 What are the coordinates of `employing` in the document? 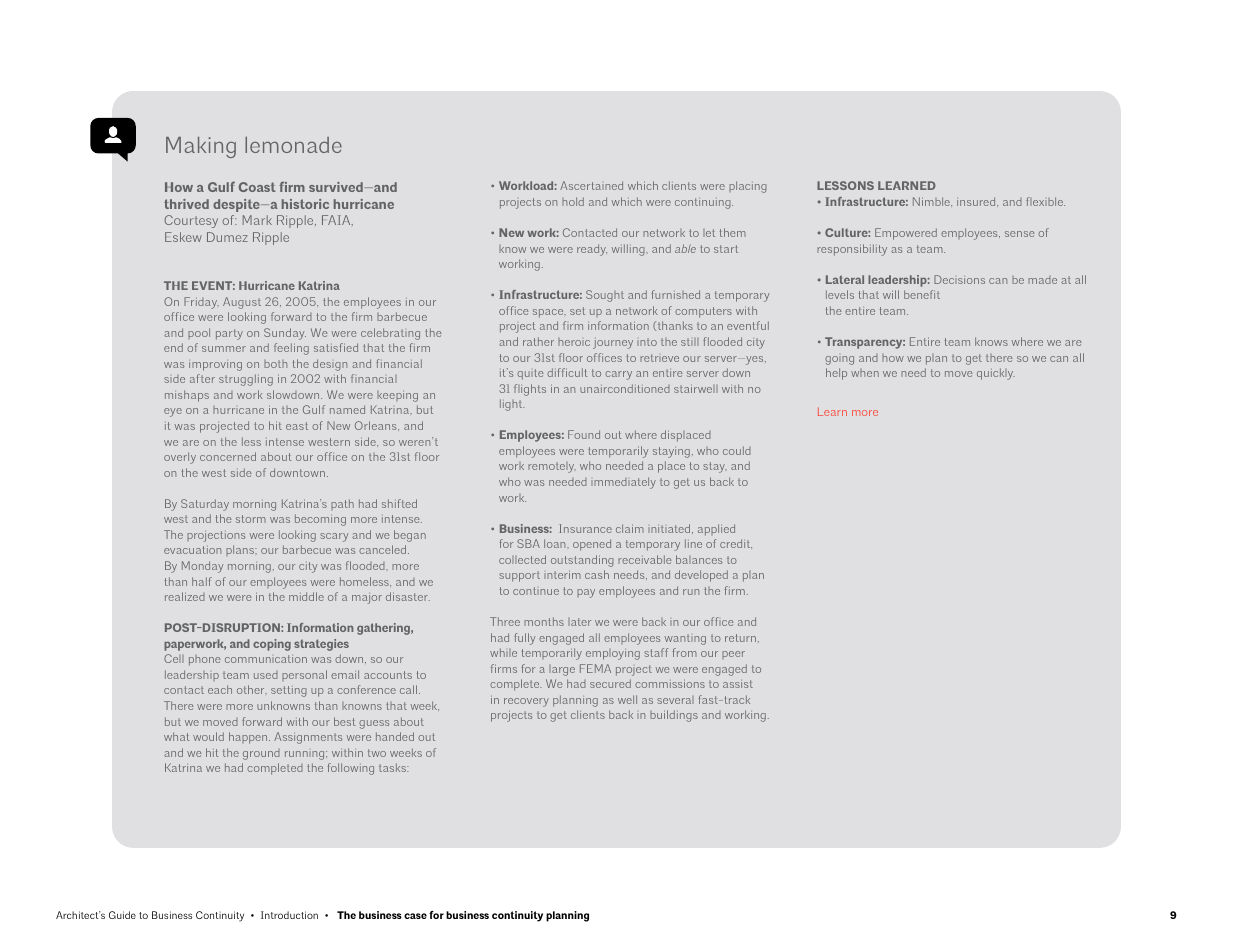 It's located at (613, 654).
